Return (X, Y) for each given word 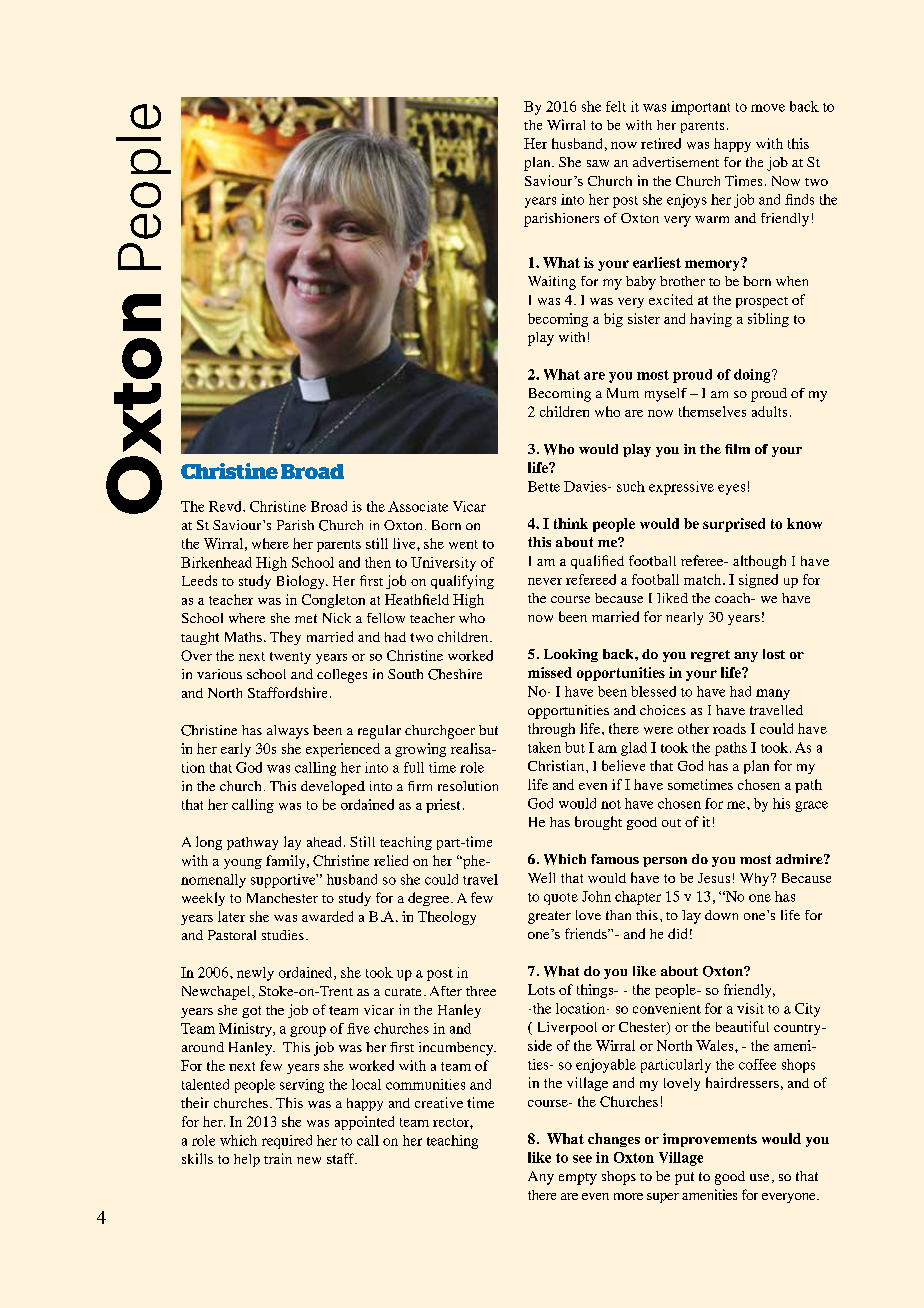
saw (598, 163)
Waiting (552, 283)
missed (550, 672)
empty (578, 1179)
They (285, 638)
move (768, 108)
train (278, 1158)
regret (710, 656)
